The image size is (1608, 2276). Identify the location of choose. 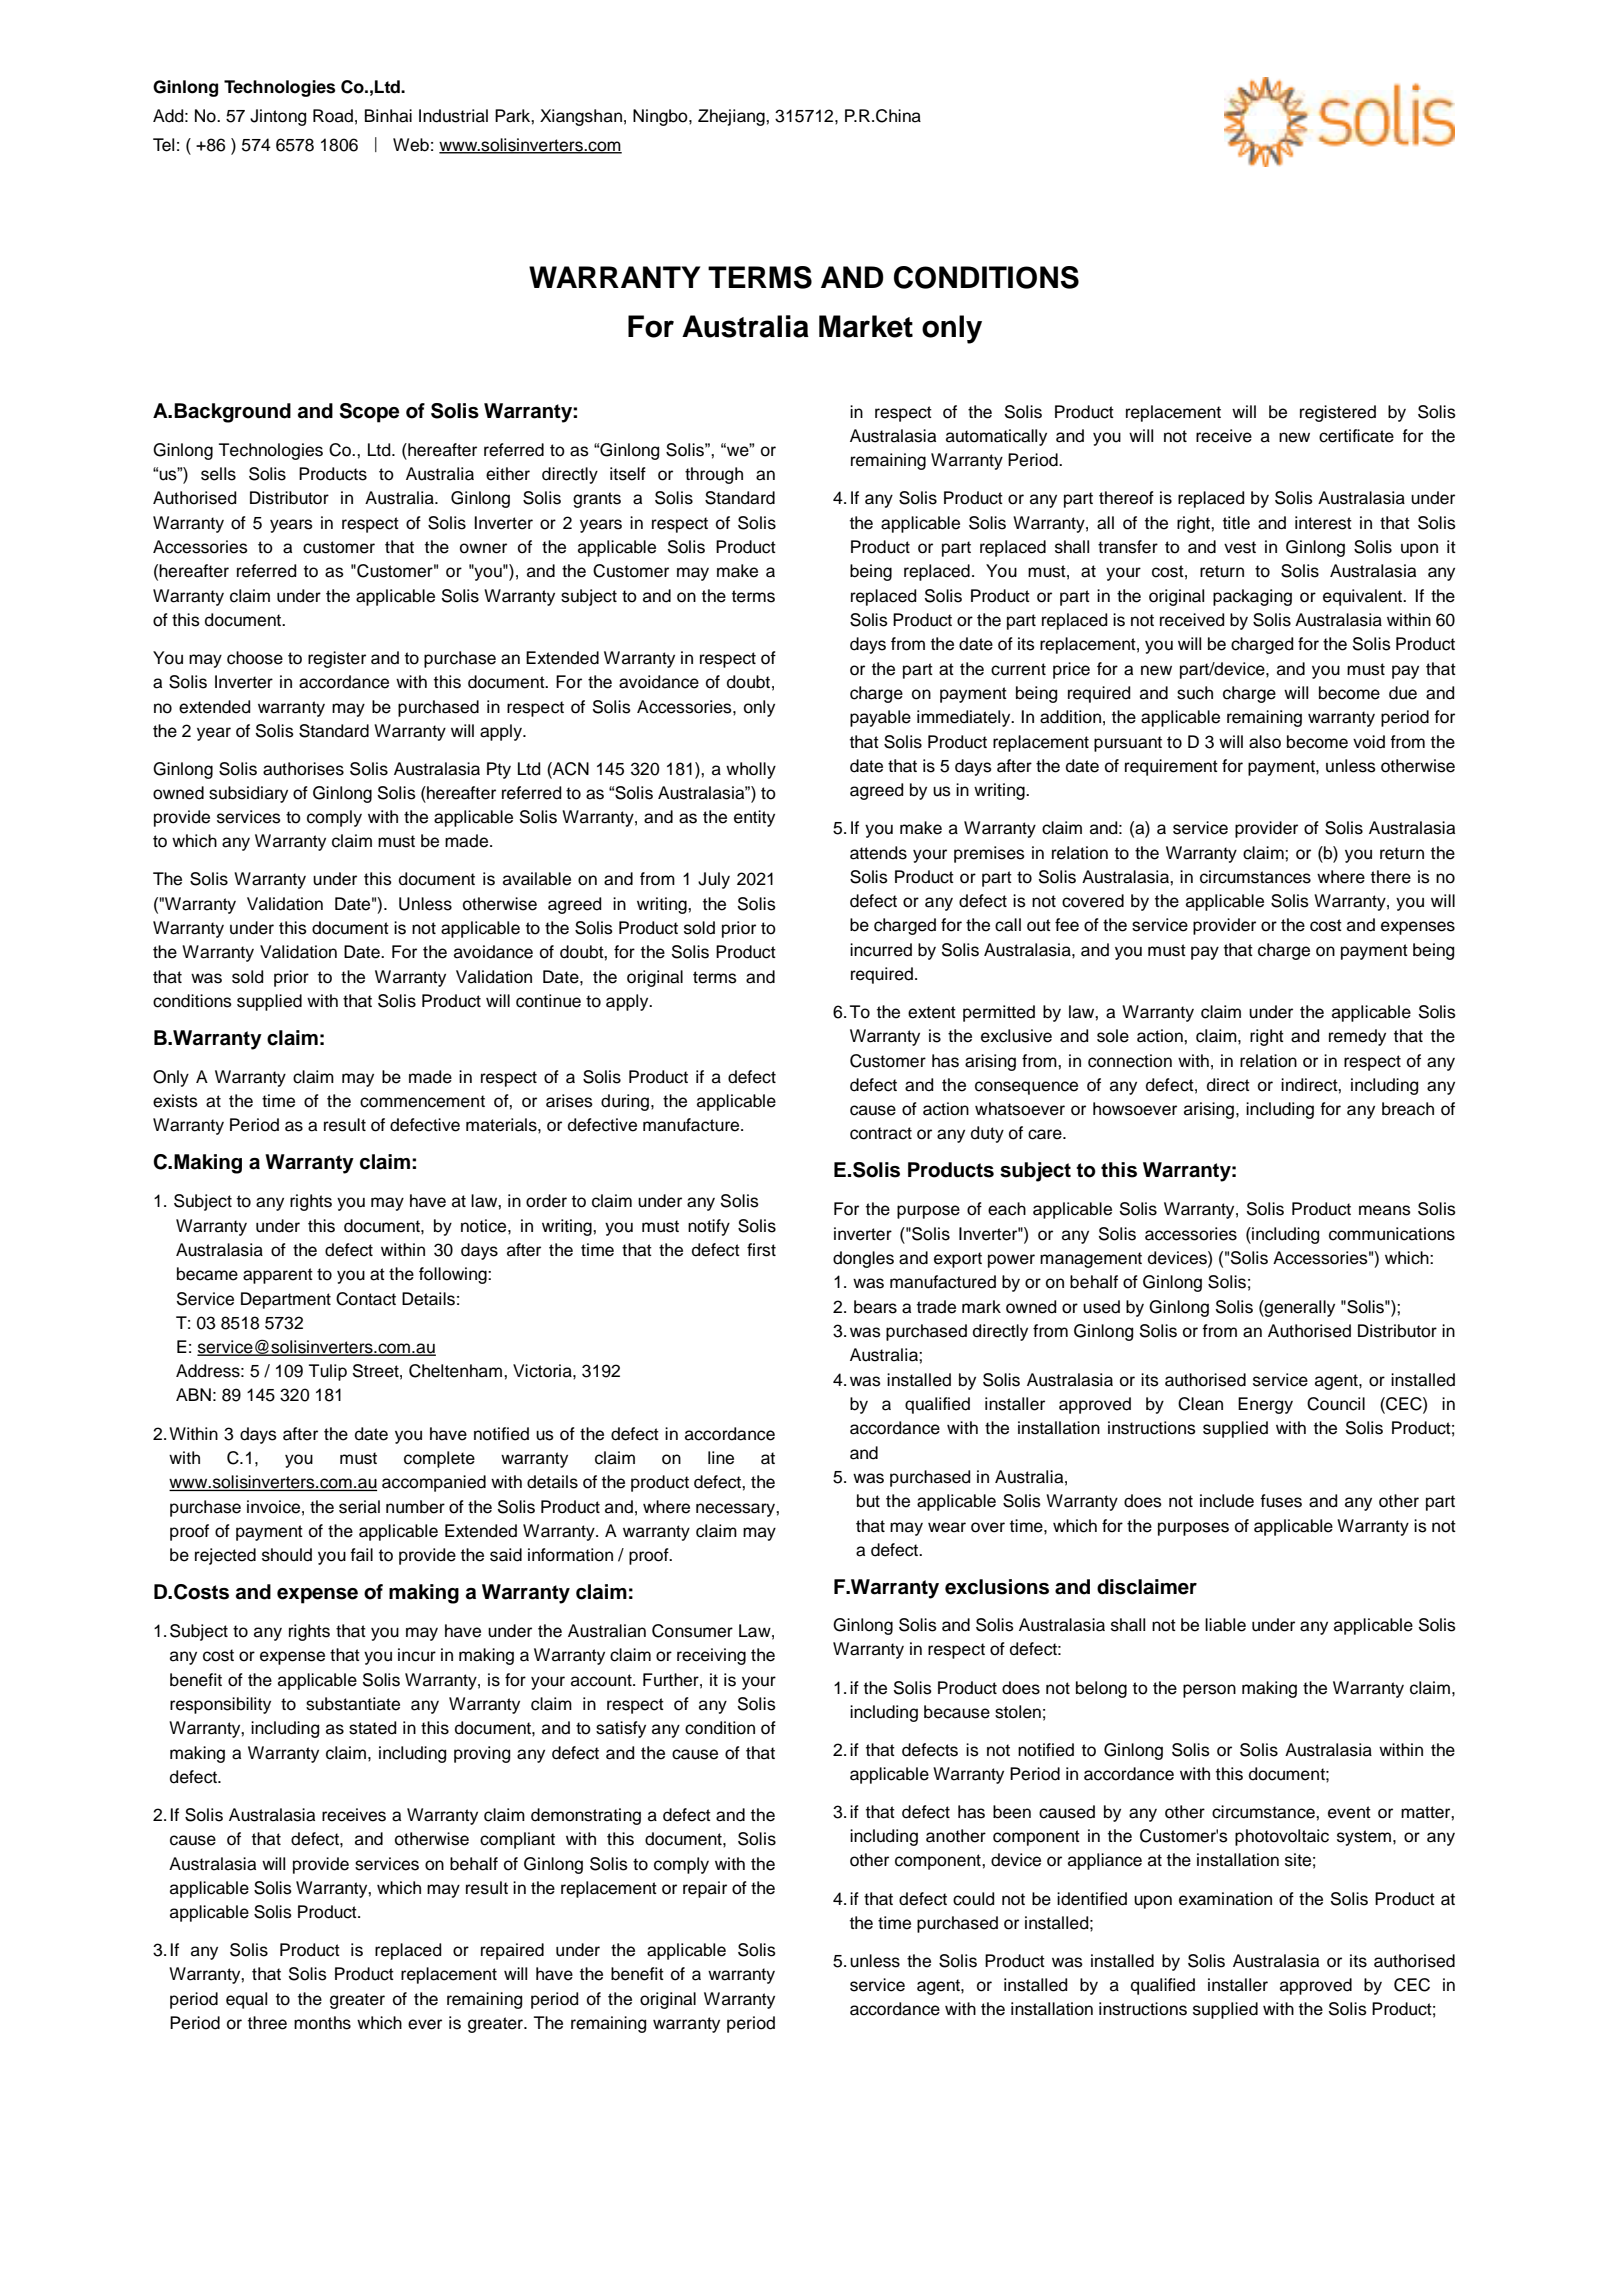
(255, 658).
